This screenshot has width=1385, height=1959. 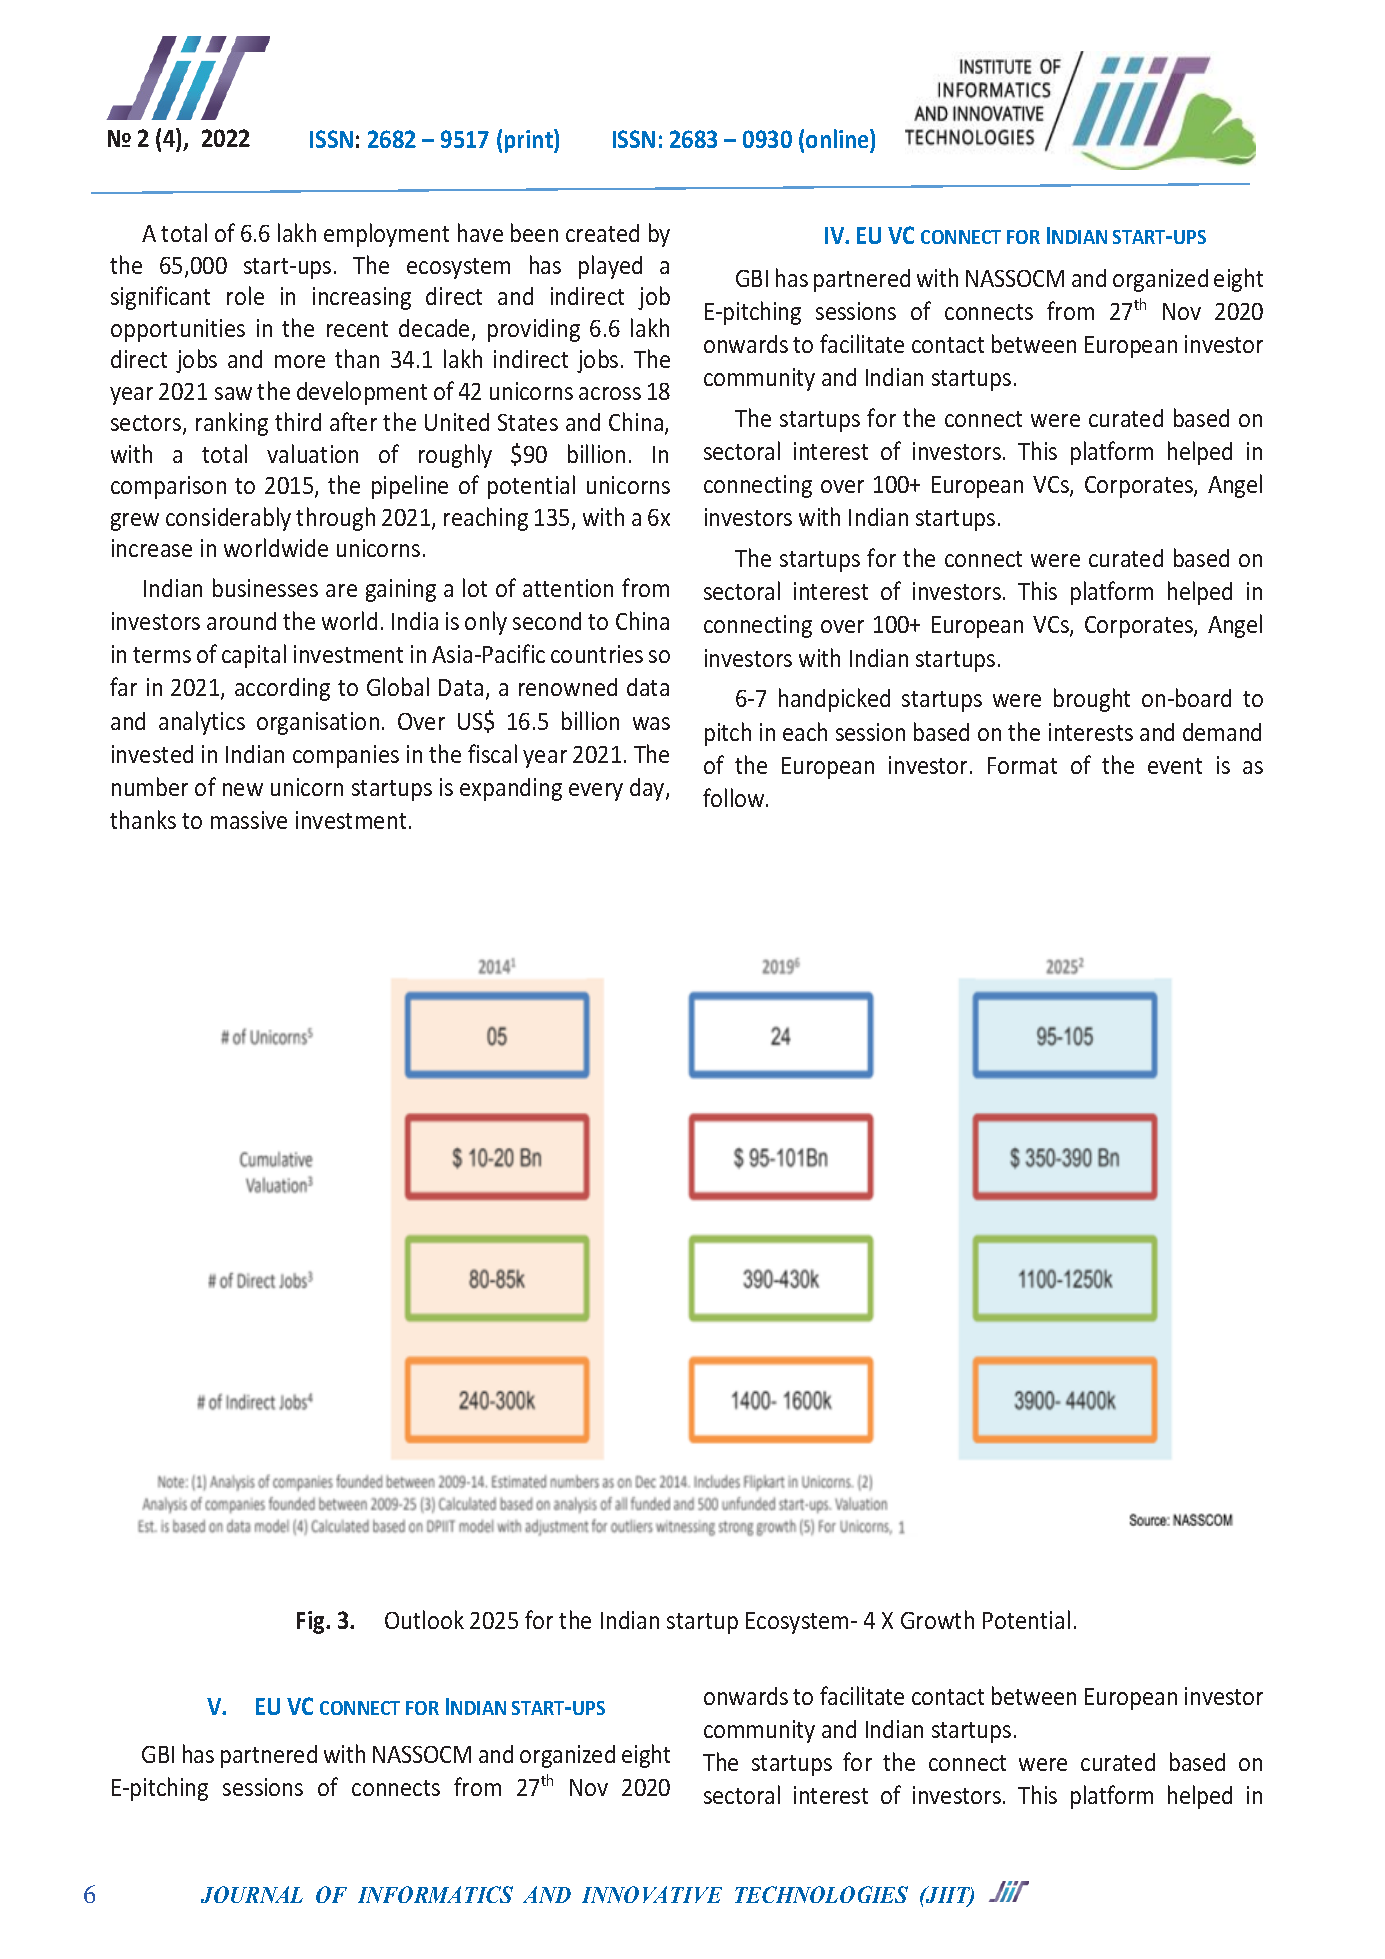 What do you see at coordinates (252, 1894) in the screenshot?
I see `JOURNAL` at bounding box center [252, 1894].
